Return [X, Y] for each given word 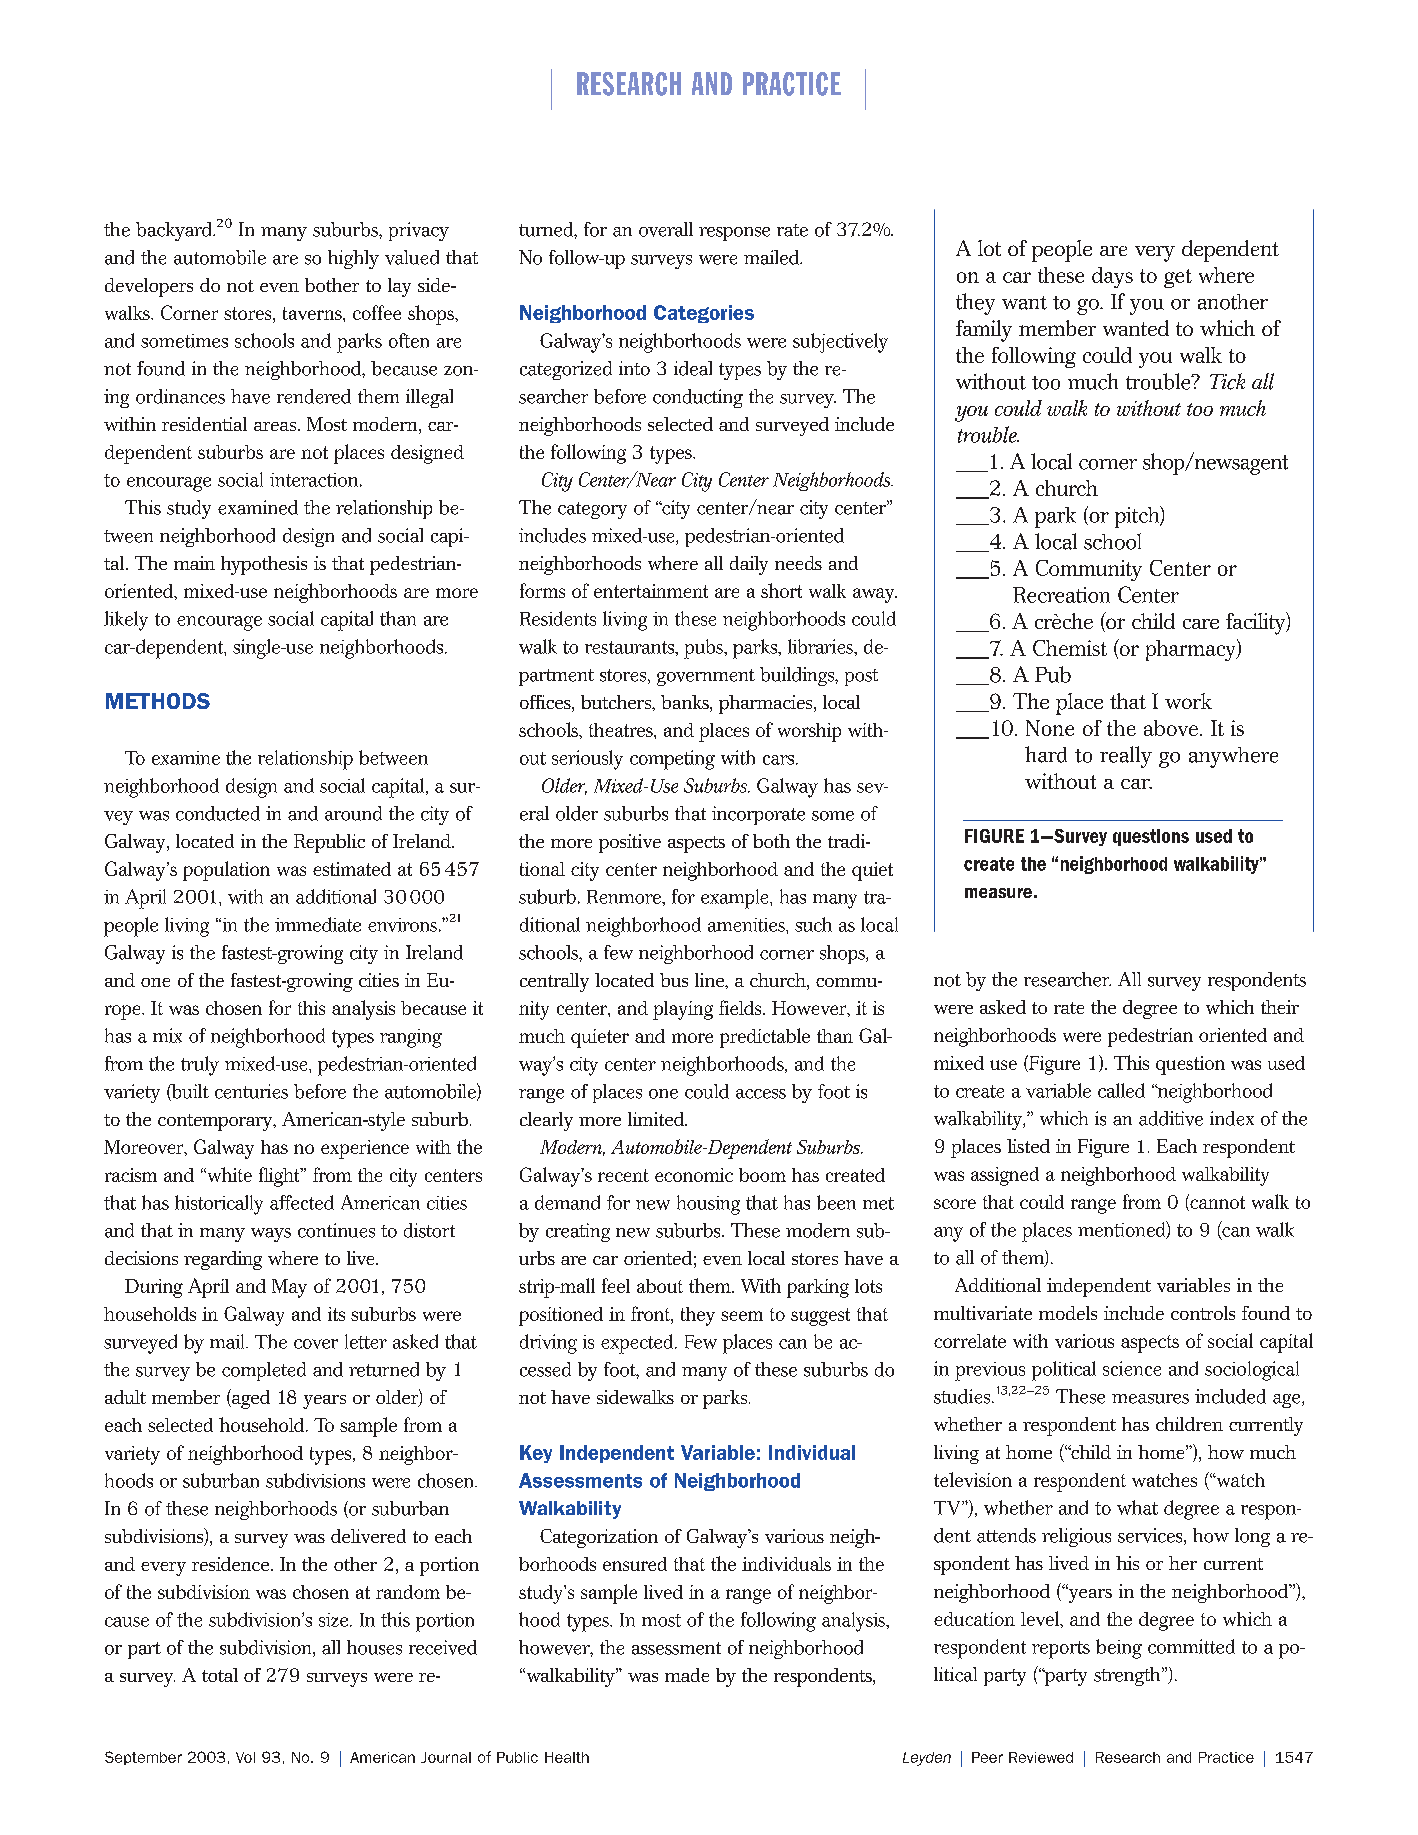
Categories [704, 314]
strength [1128, 1676]
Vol [245, 1757]
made [687, 1675]
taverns [313, 313]
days [1112, 277]
